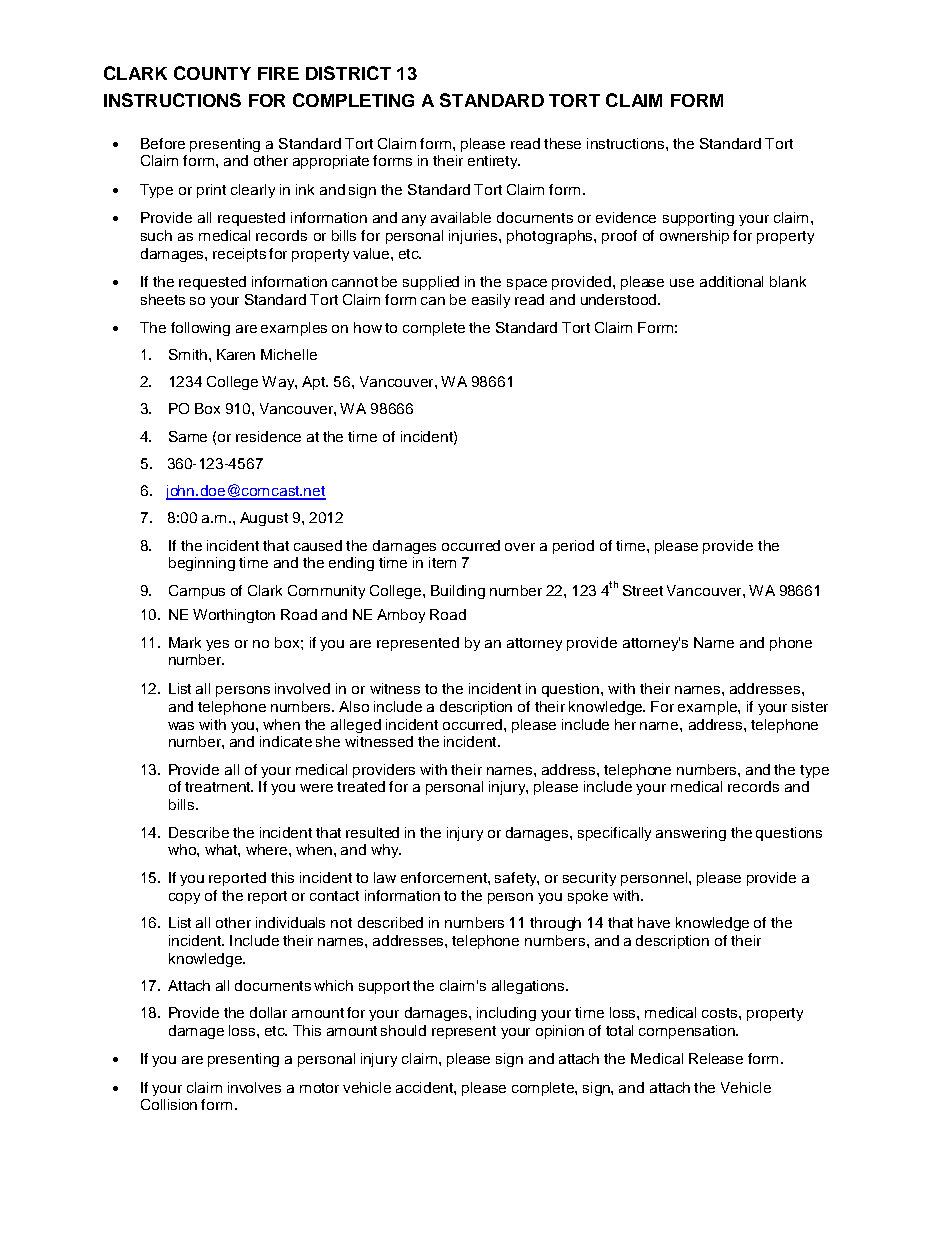  Describe the element at coordinates (361, 786) in the screenshot. I see `treated` at that location.
